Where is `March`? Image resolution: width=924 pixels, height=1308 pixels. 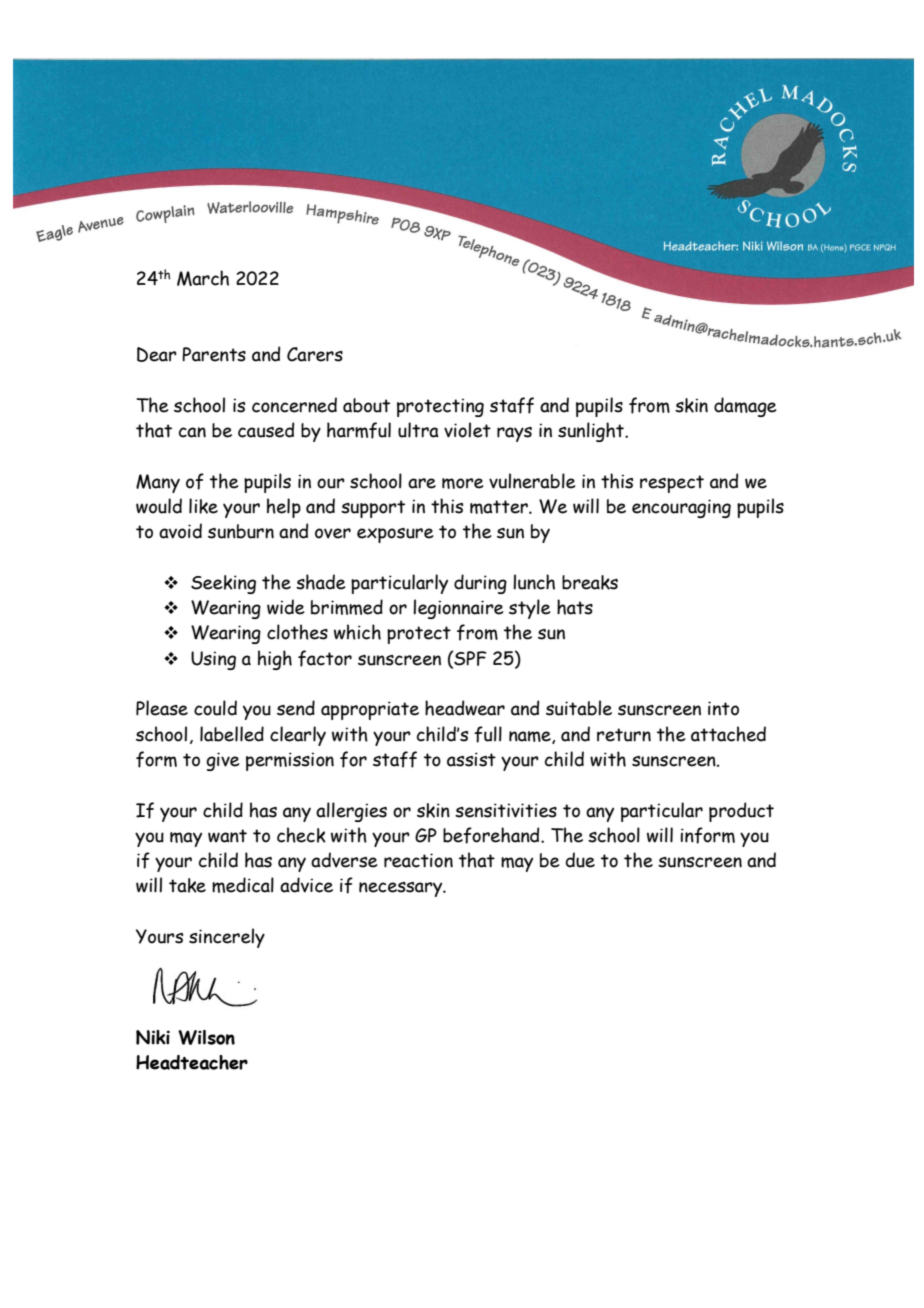 March is located at coordinates (203, 278).
